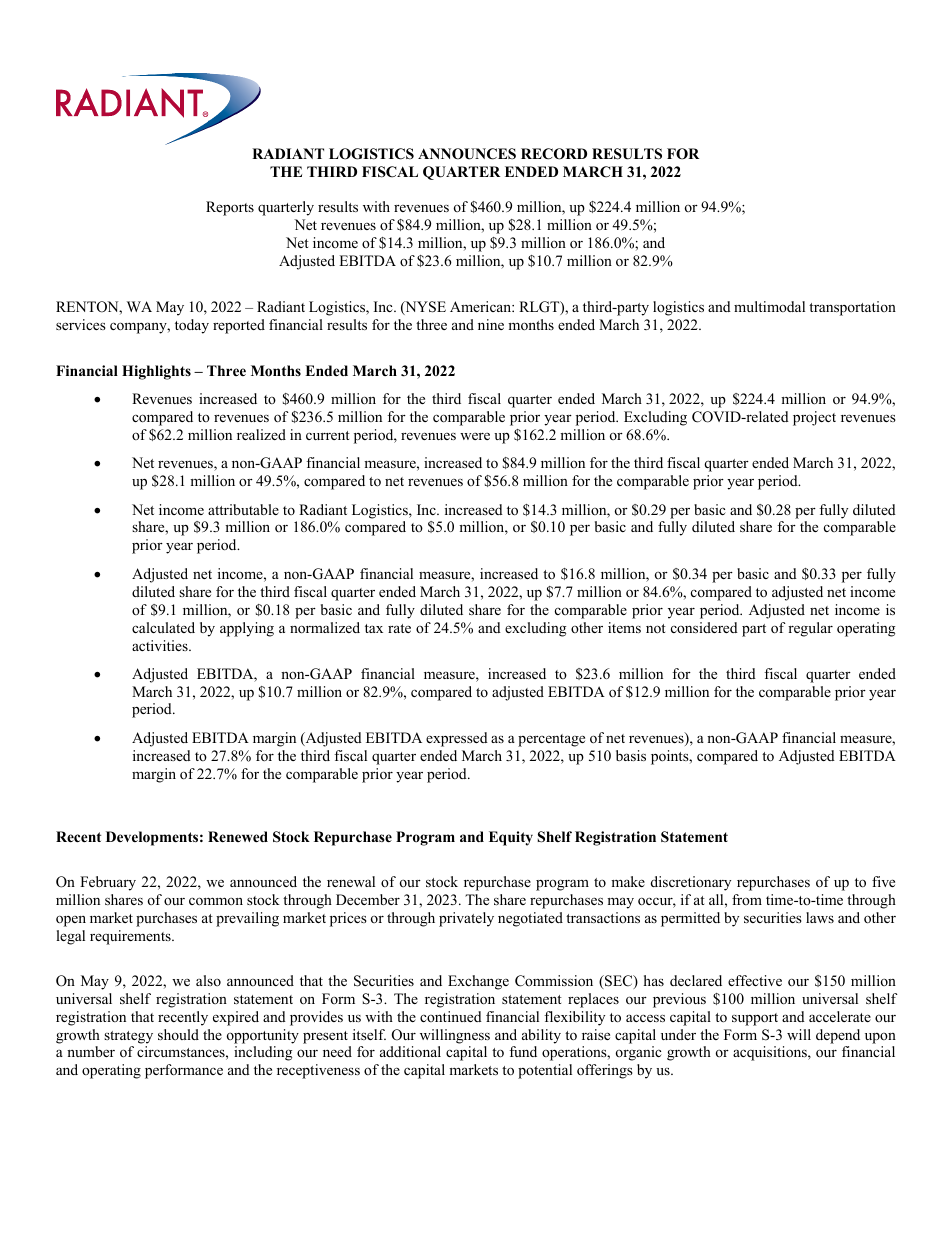 This document has height=1233, width=952. I want to click on should, so click(178, 1034).
